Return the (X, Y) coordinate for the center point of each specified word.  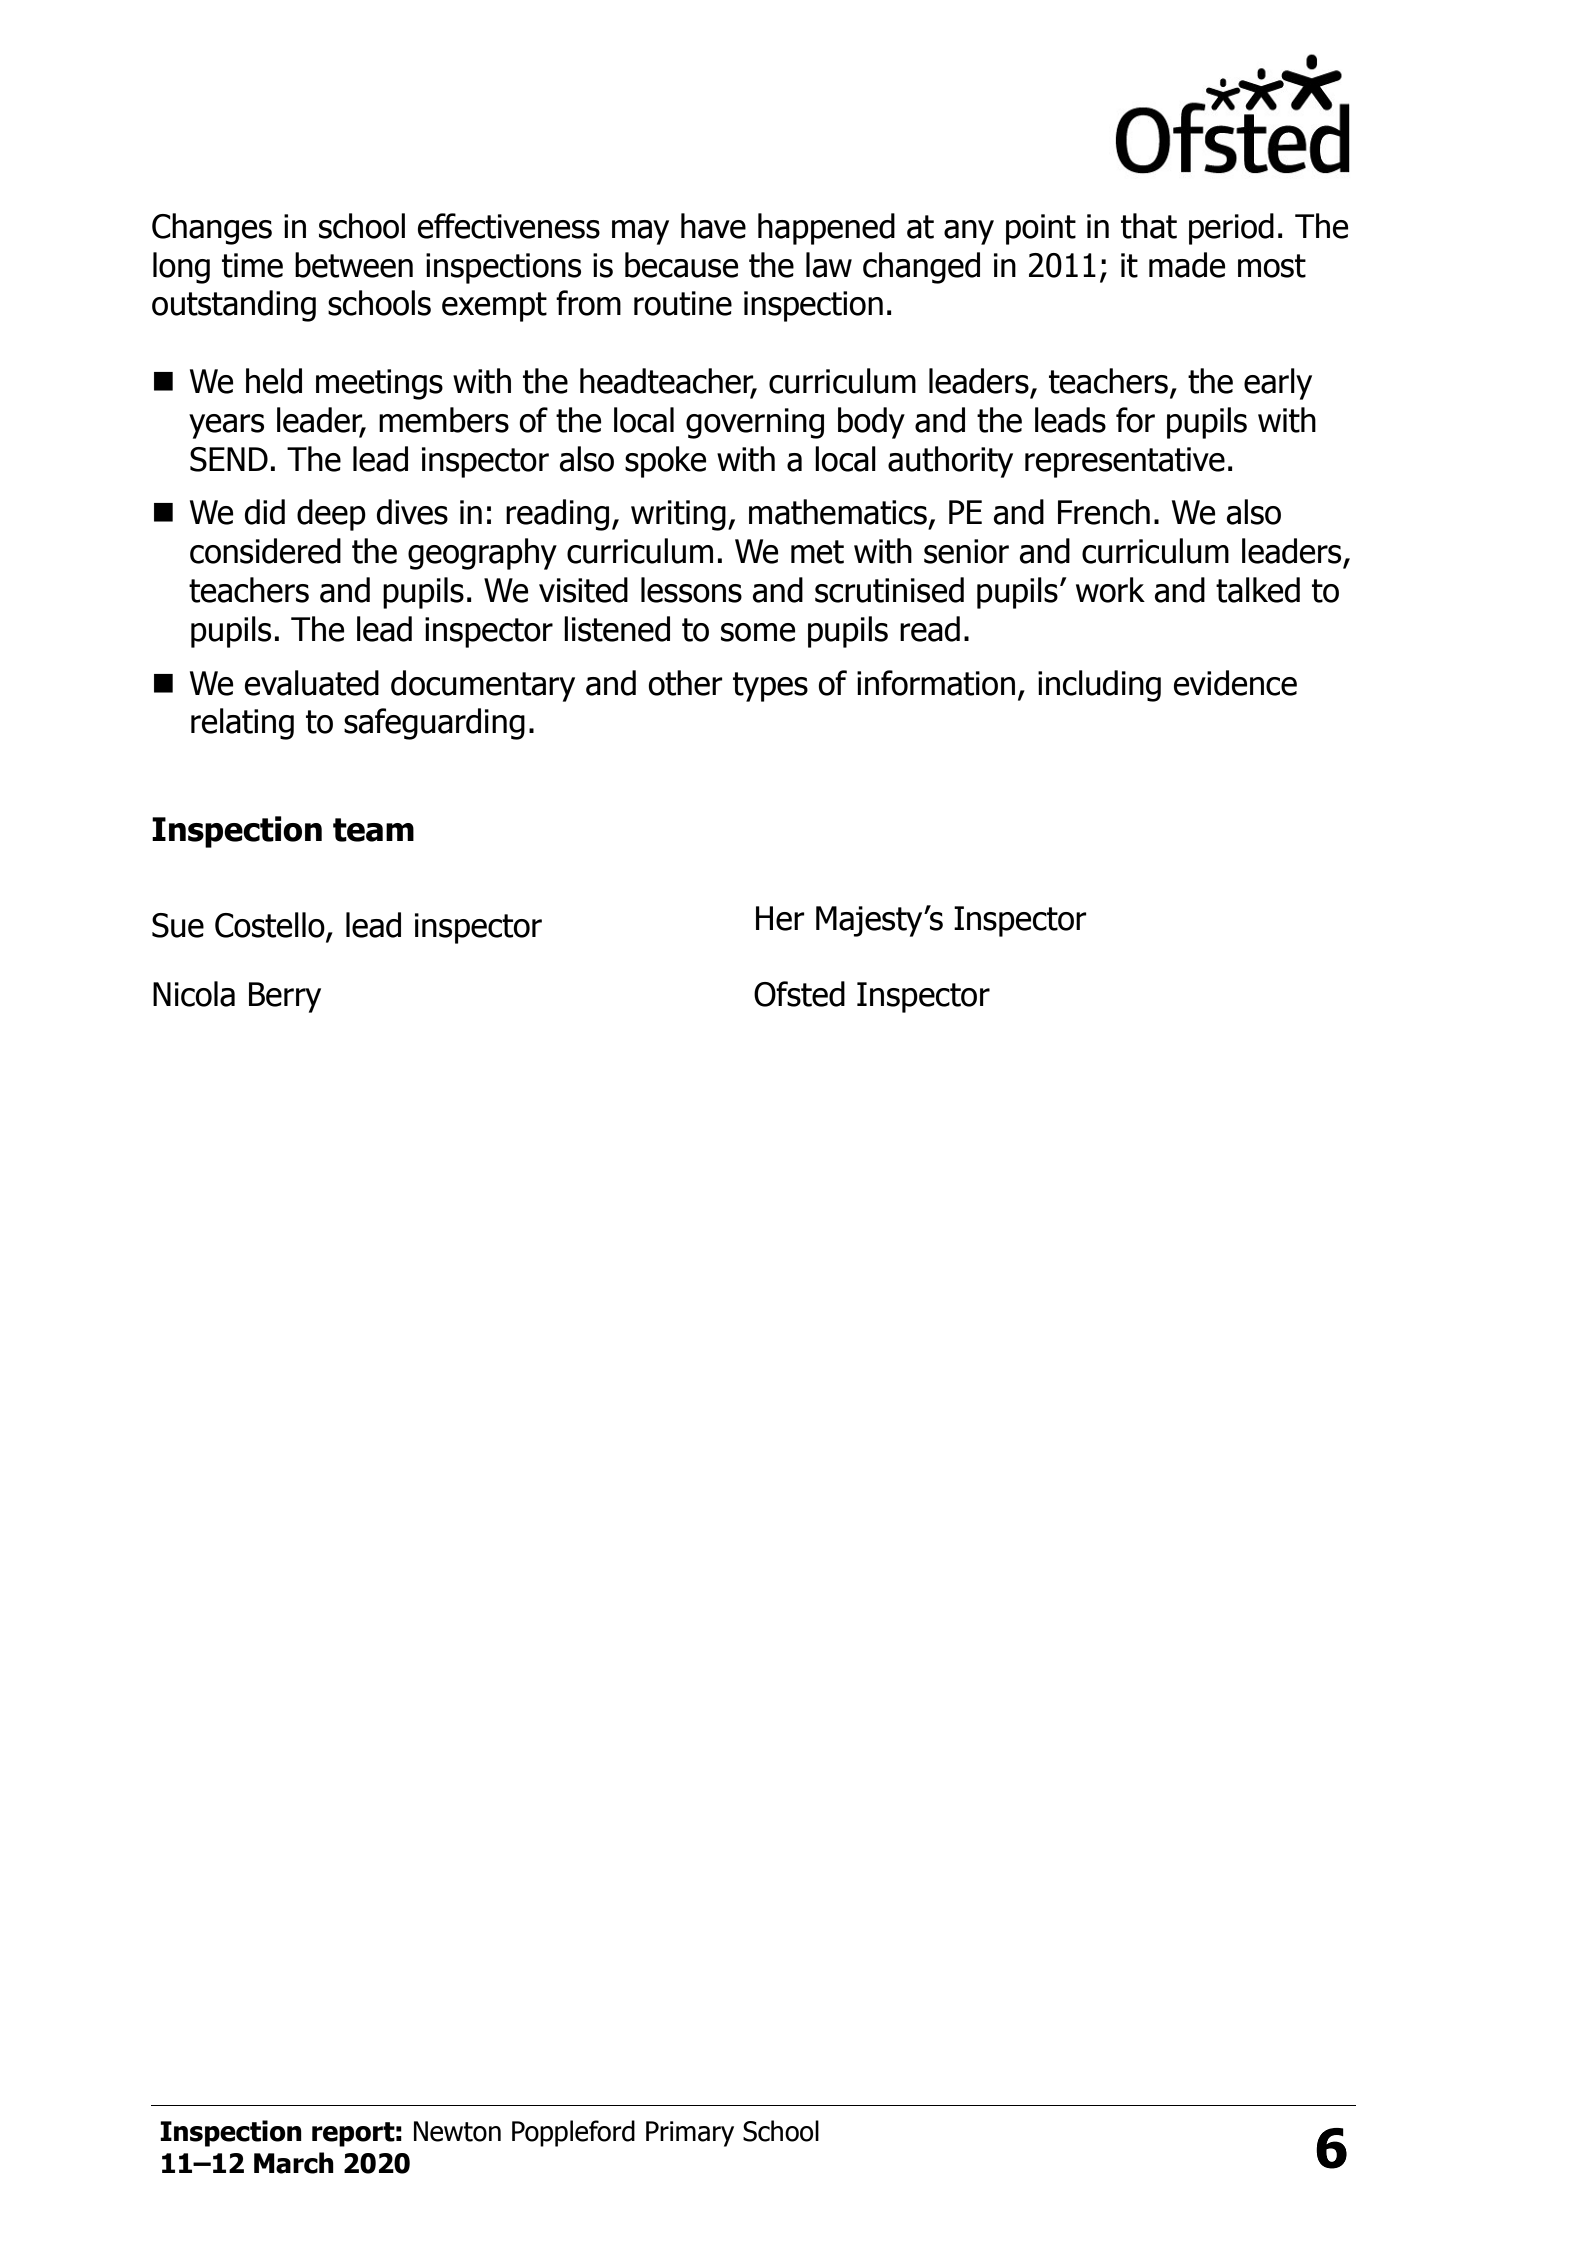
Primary (690, 2134)
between (354, 265)
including (1099, 686)
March (294, 2163)
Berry (285, 997)
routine (683, 303)
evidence (1235, 683)
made (1187, 265)
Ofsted (799, 994)
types (770, 687)
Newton (457, 2131)
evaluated (311, 683)
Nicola (194, 994)
